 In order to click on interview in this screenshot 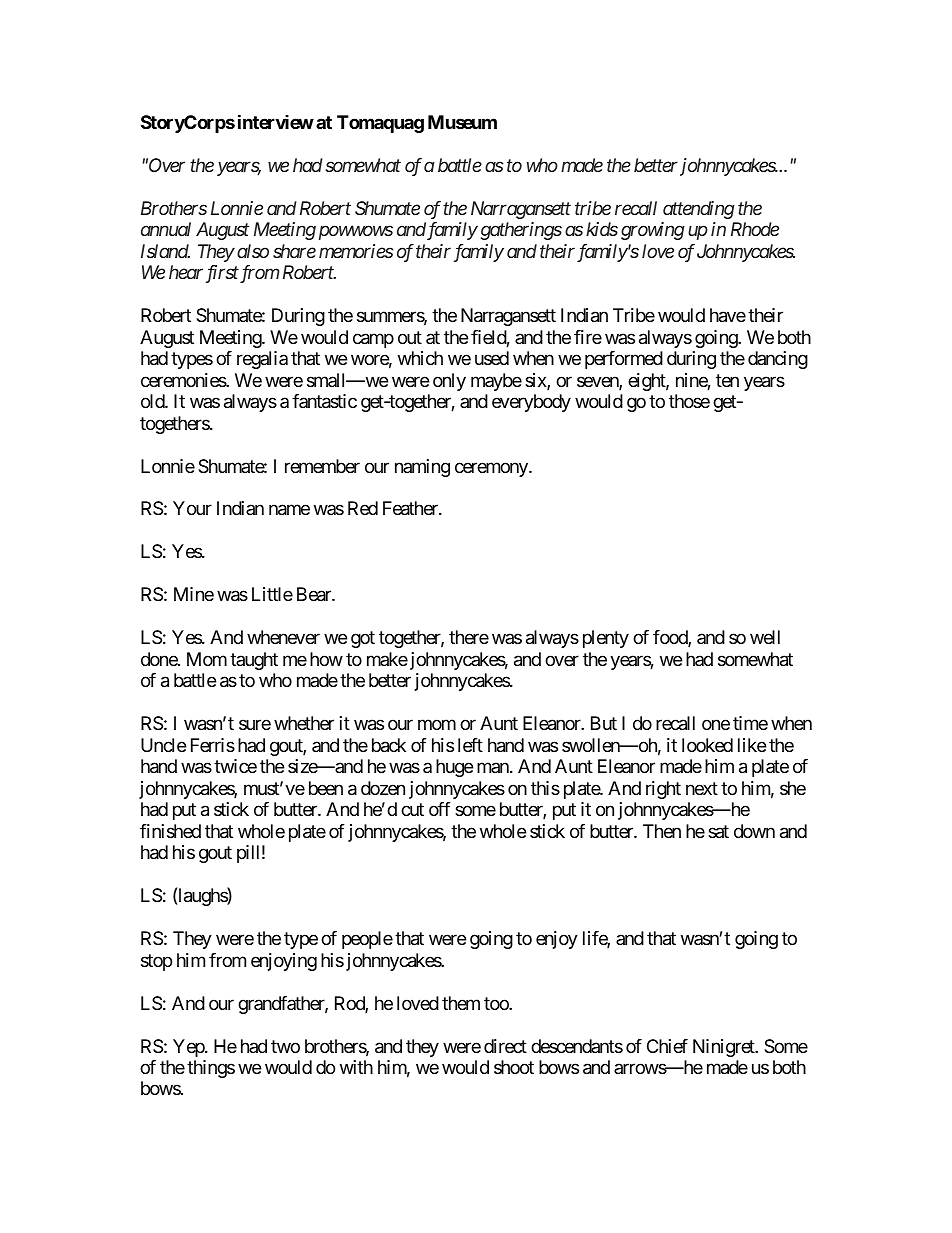, I will do `click(276, 121)`.
